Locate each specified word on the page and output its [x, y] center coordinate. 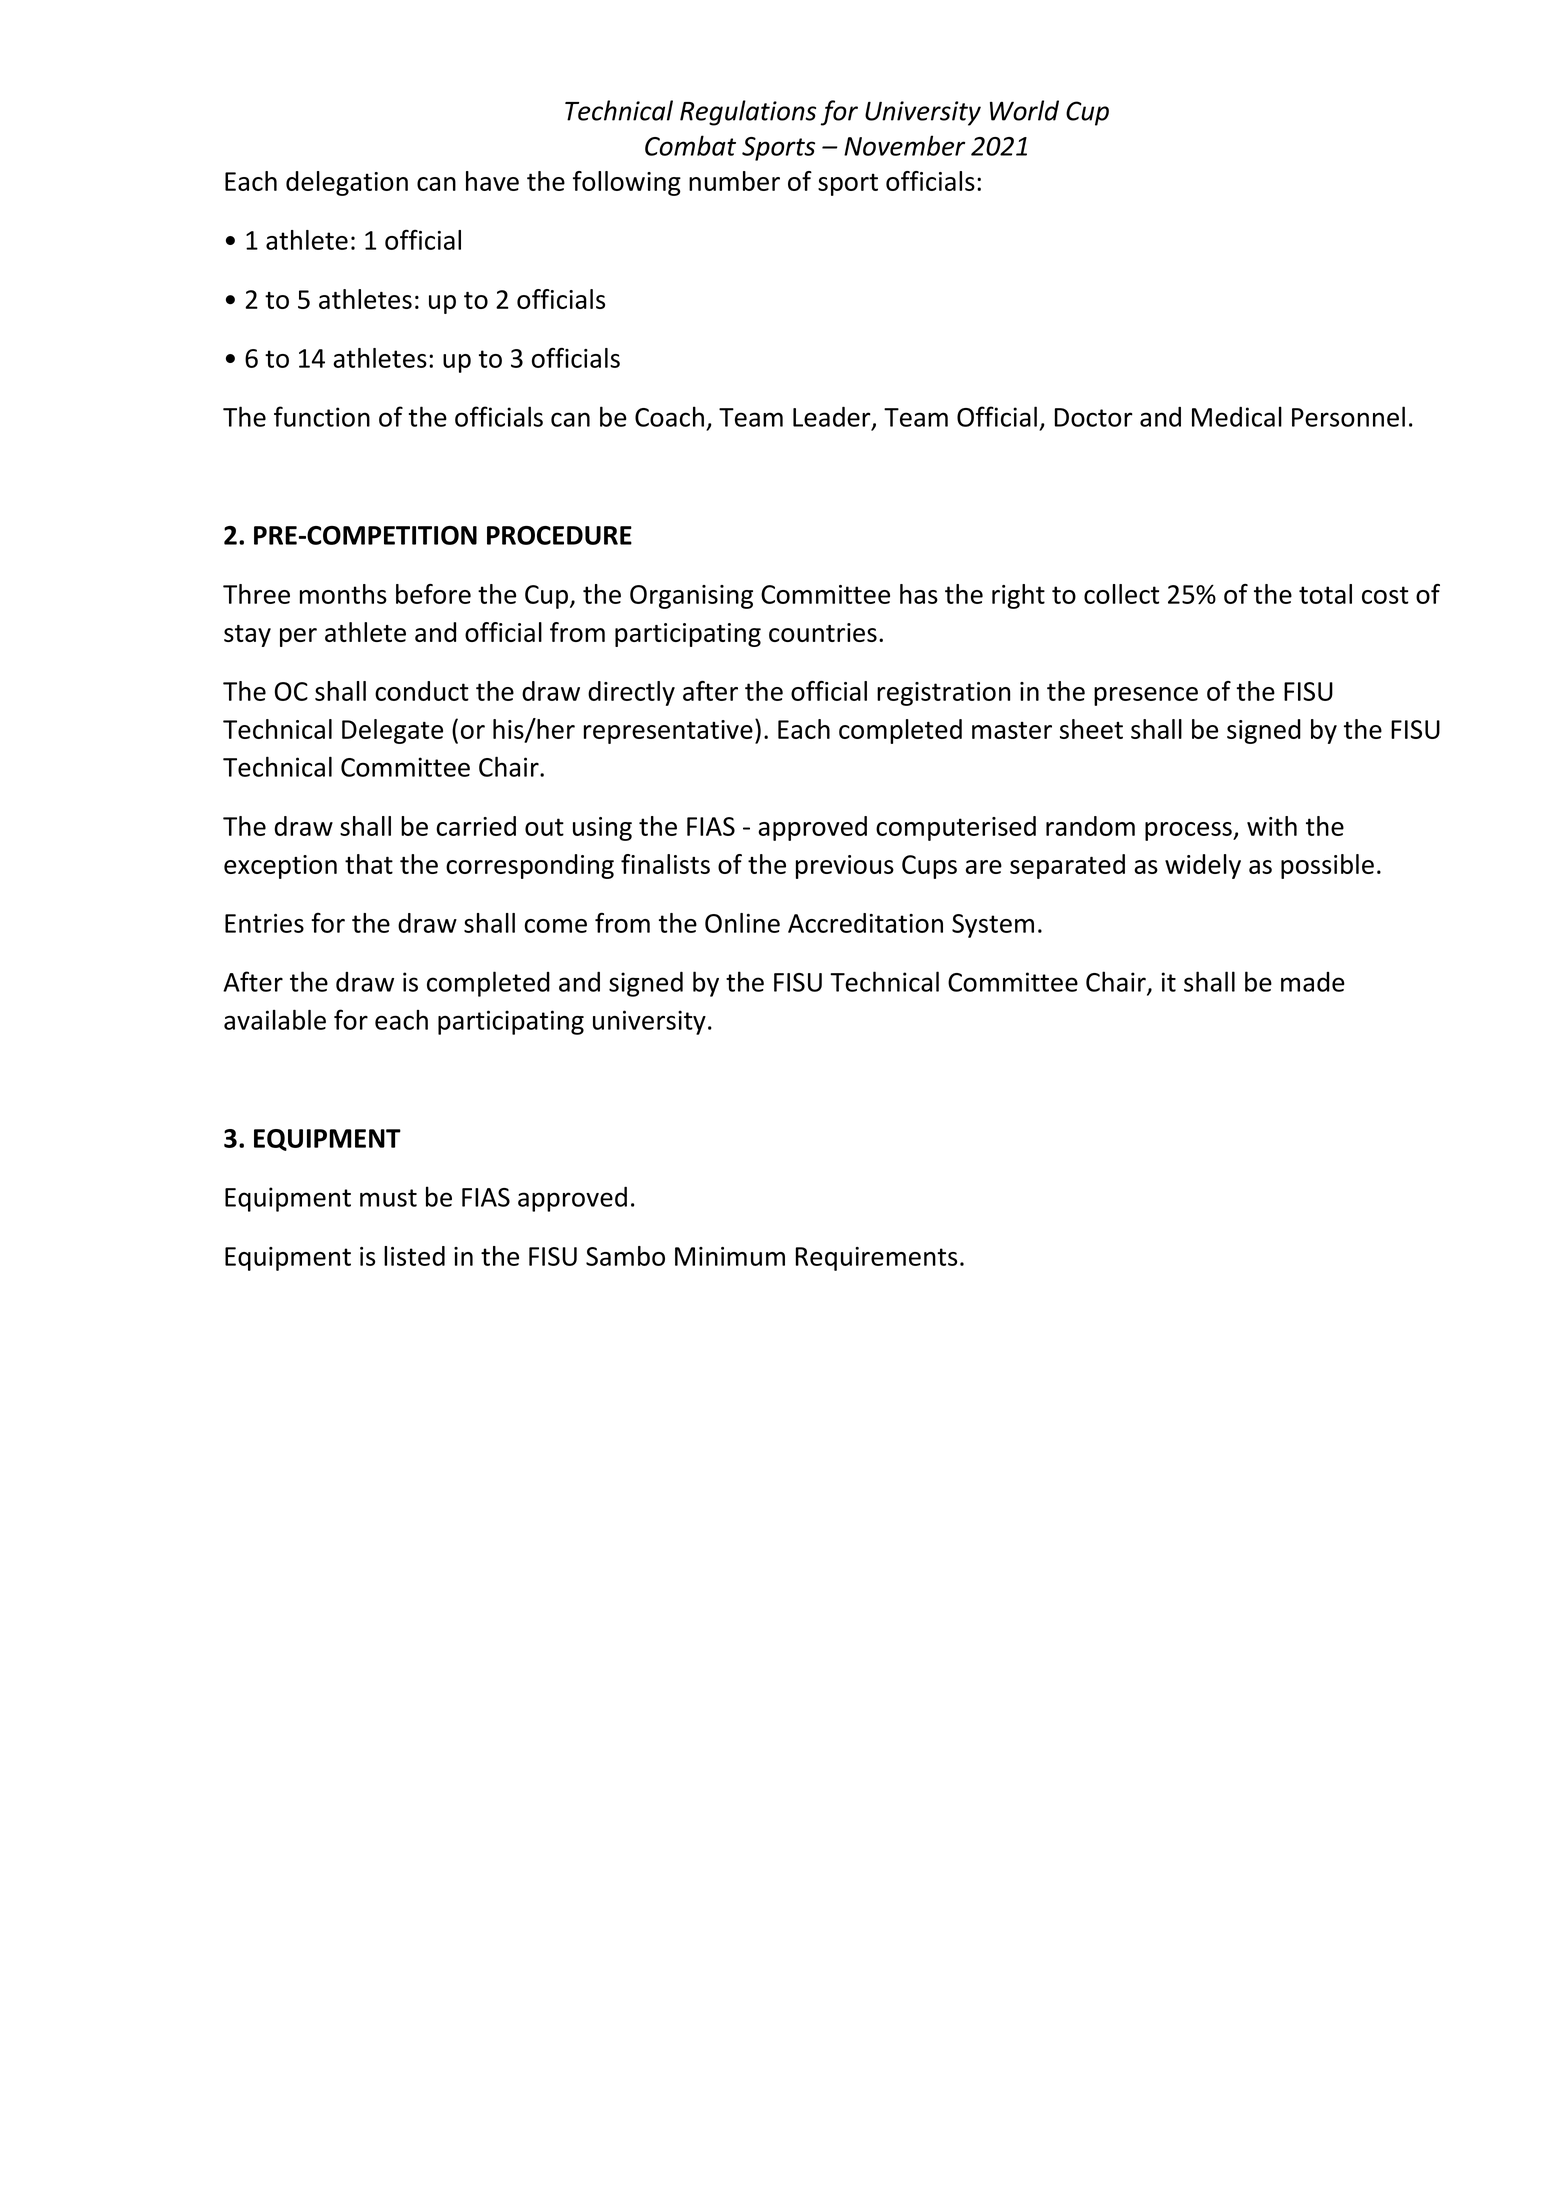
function [322, 416]
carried [476, 826]
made [1313, 982]
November [904, 145]
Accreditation [865, 923]
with [1272, 826]
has [919, 594]
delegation [347, 183]
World [1024, 110]
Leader [833, 418]
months [343, 594]
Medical [1237, 416]
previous [845, 867]
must [388, 1198]
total [1325, 594]
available [275, 1020]
